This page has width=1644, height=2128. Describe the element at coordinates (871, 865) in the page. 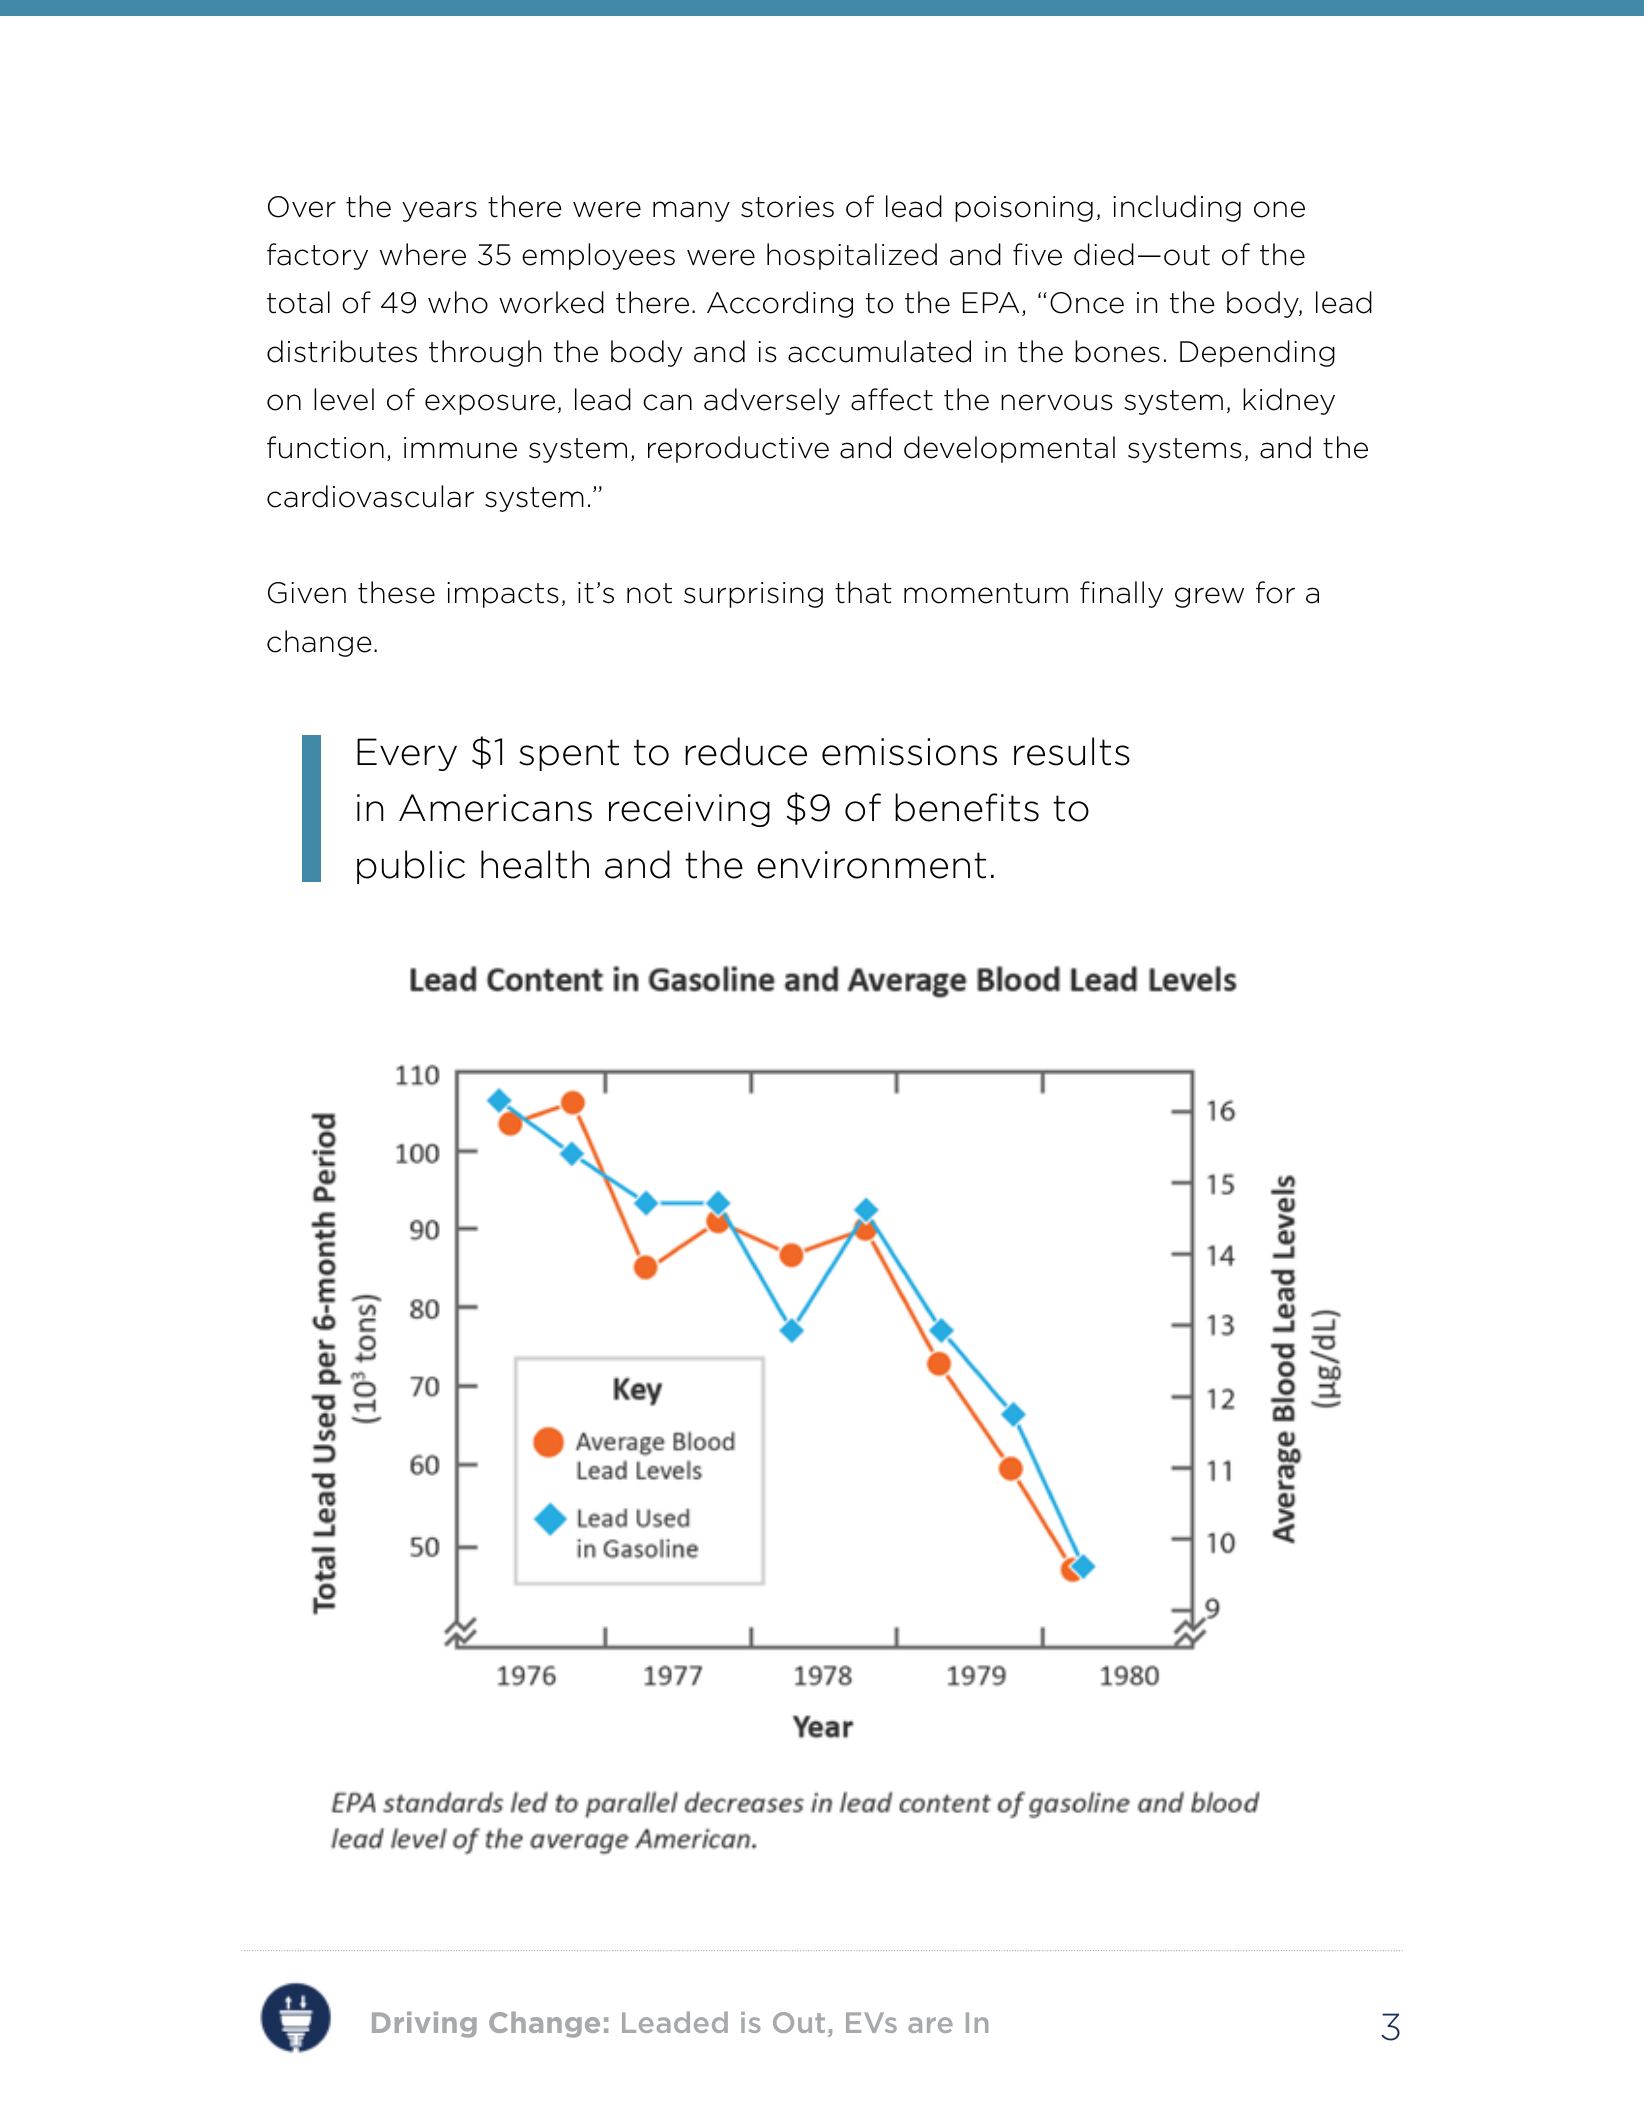

I see `environment` at that location.
